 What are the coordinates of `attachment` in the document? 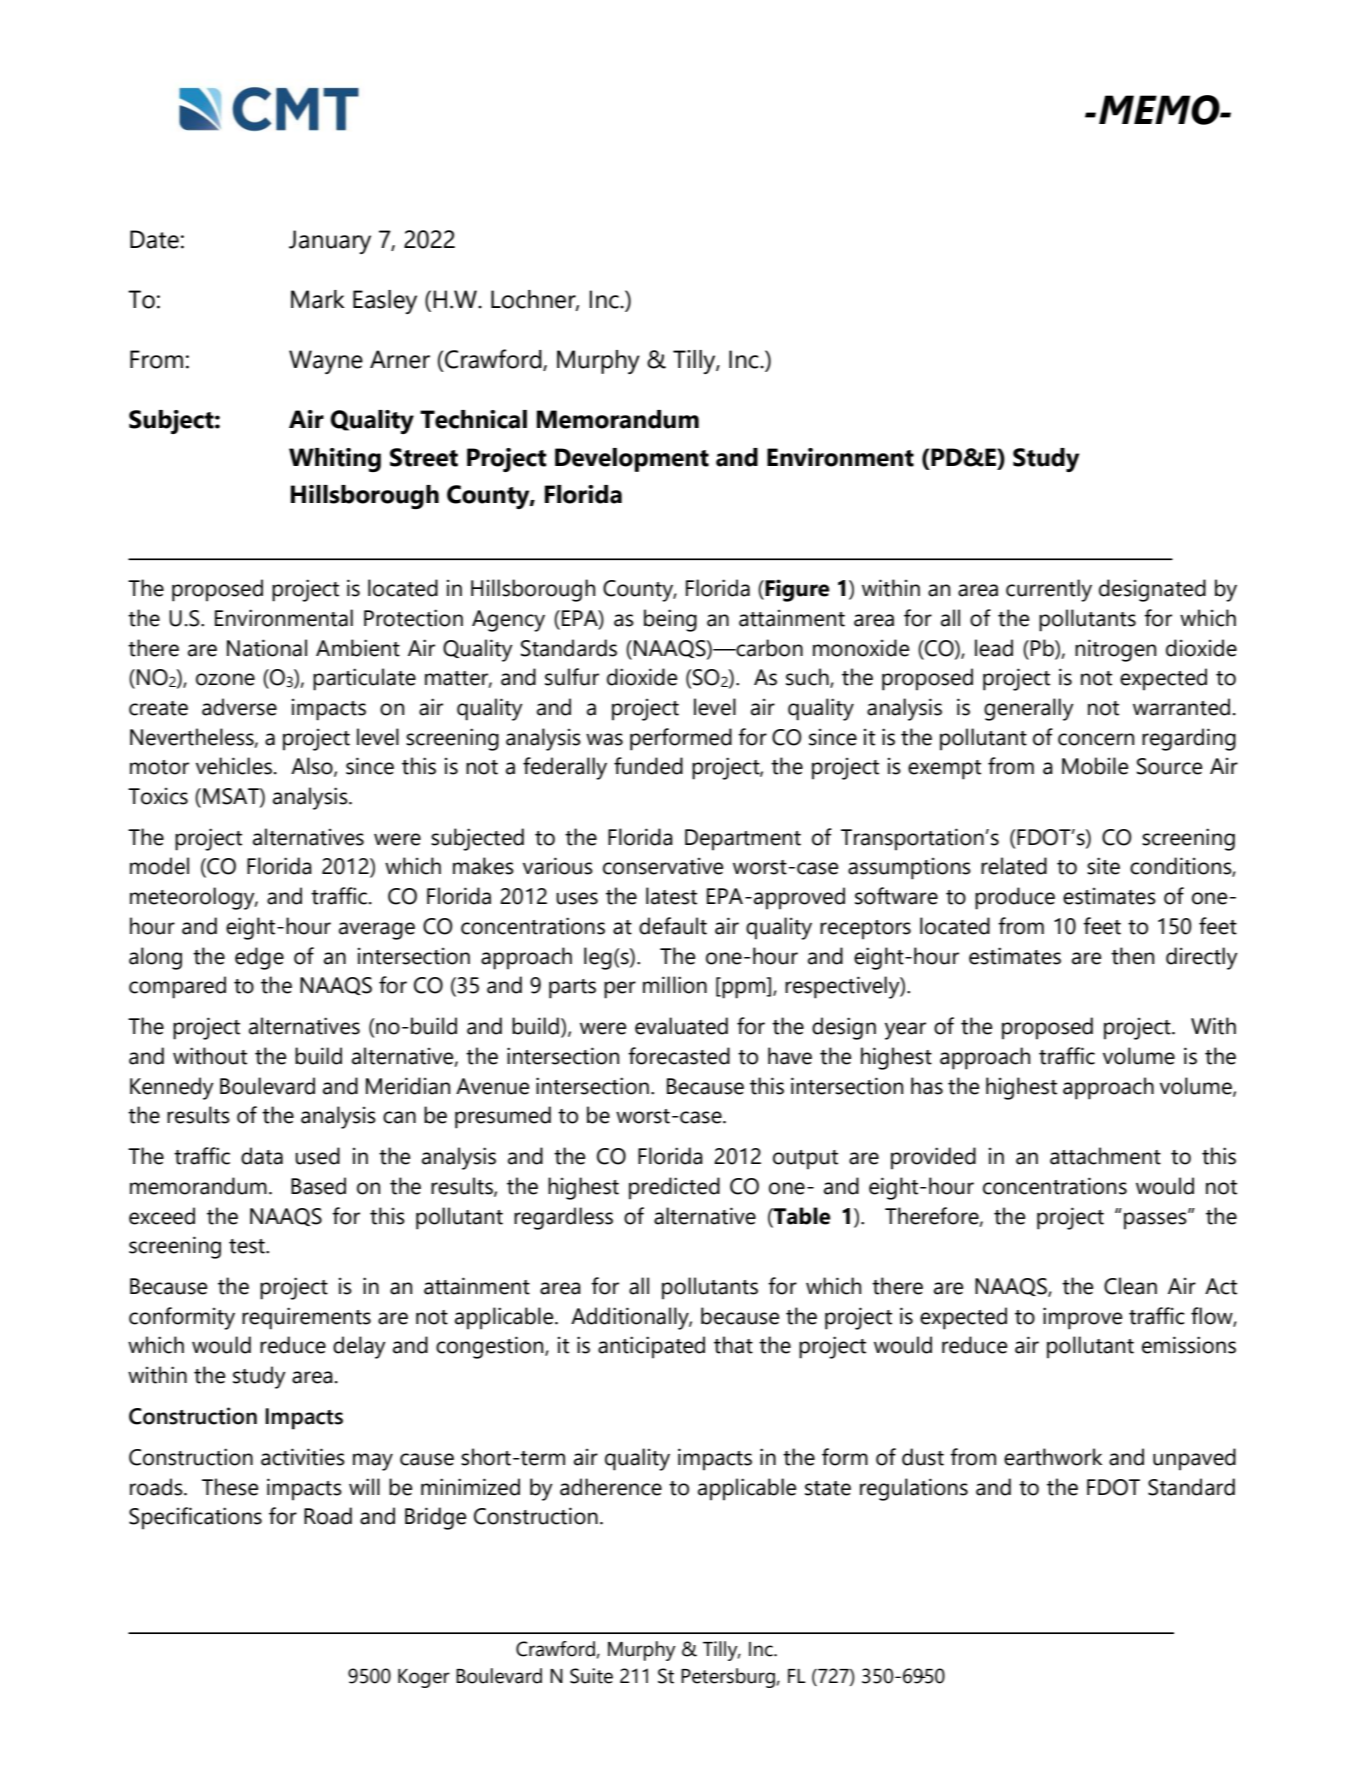 It's located at (1105, 1156).
